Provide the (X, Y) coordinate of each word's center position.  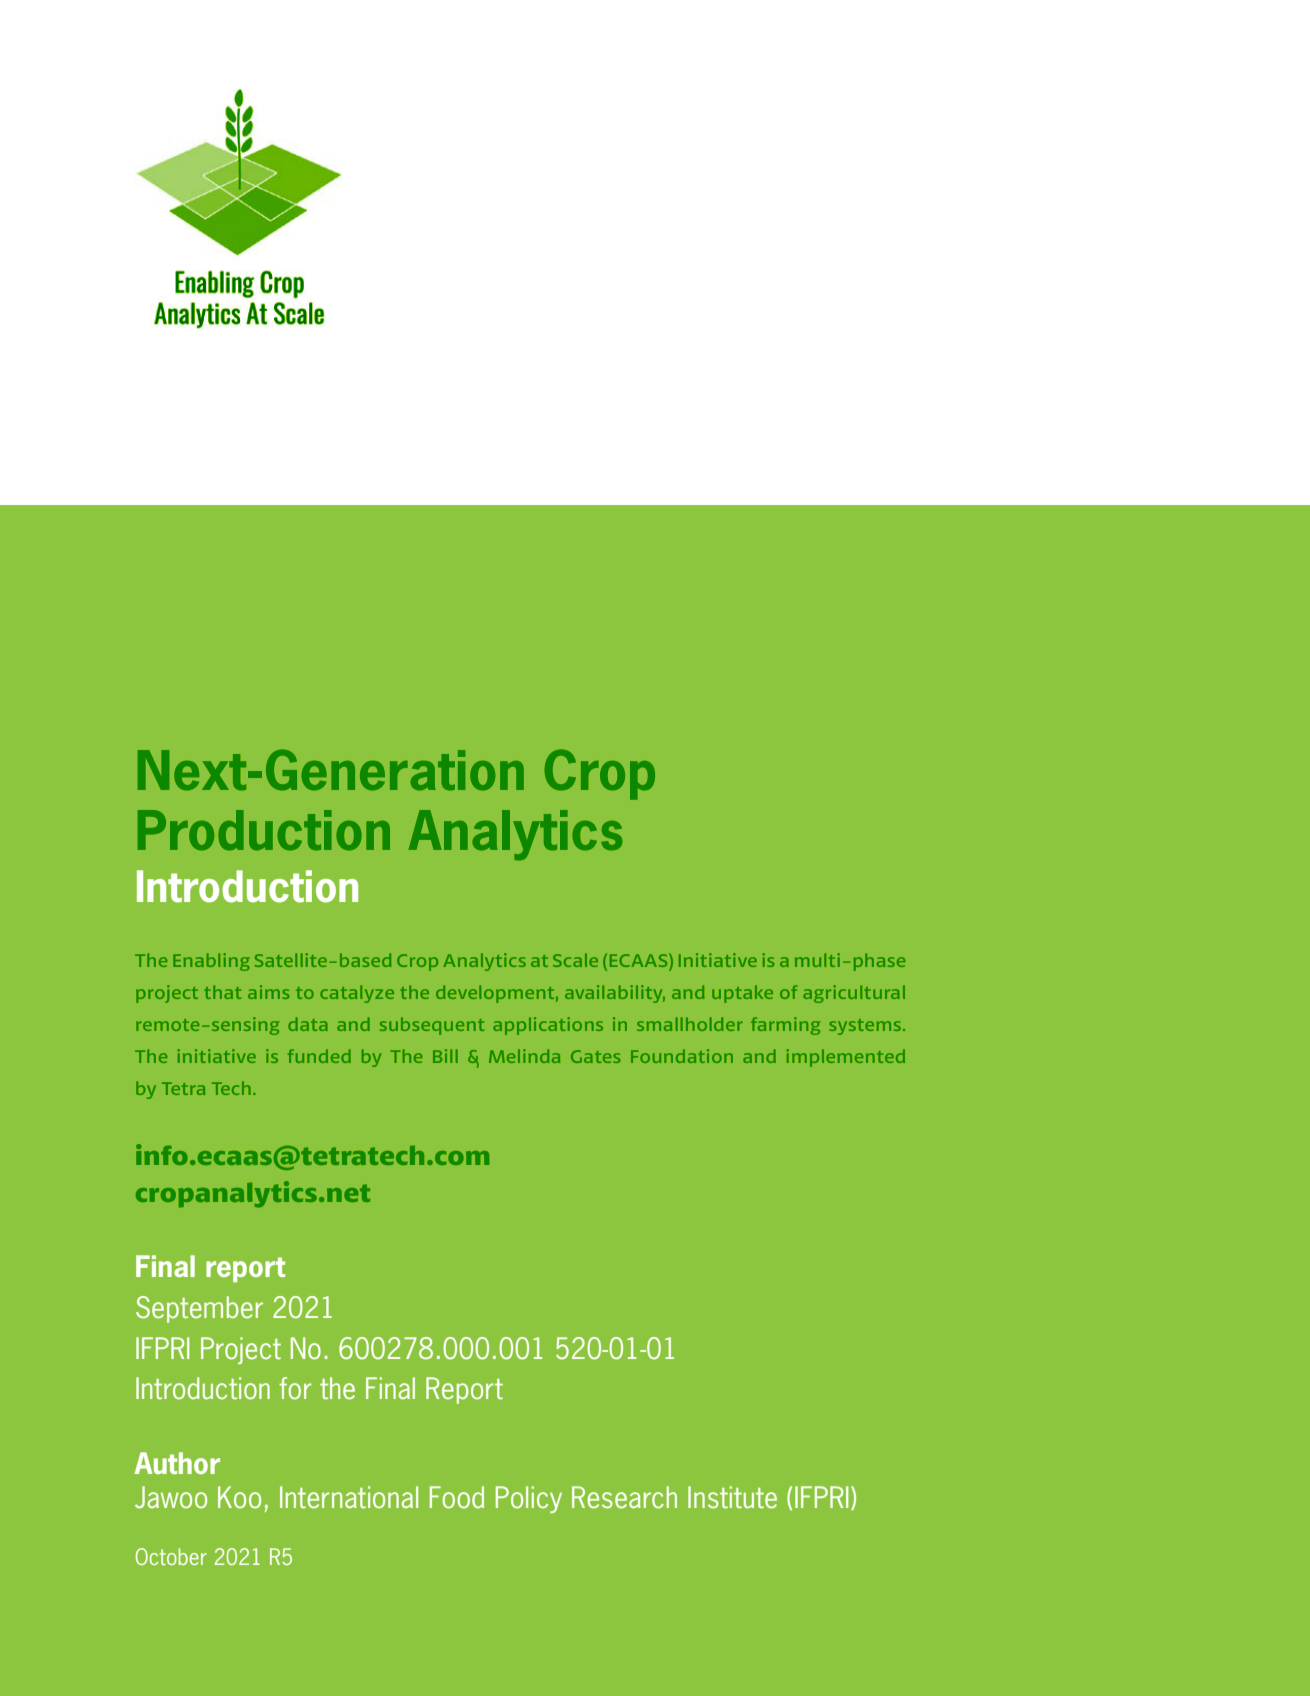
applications (548, 1026)
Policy (529, 1499)
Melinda (524, 1056)
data (308, 1024)
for (295, 1388)
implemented (845, 1058)
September (199, 1309)
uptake (742, 994)
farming (785, 1026)
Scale (575, 960)
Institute (732, 1497)
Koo (239, 1497)
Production (264, 830)
